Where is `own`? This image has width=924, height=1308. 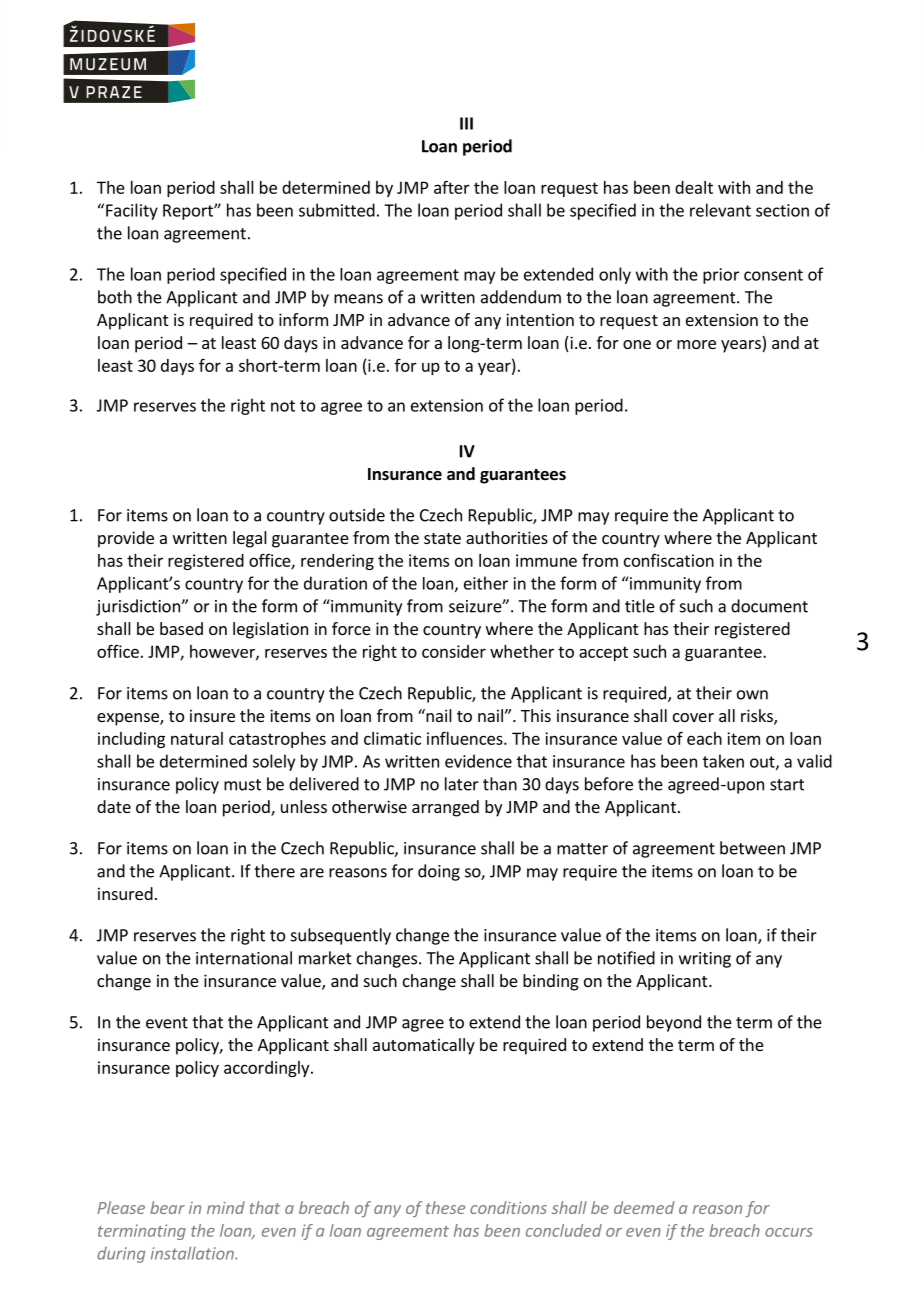
own is located at coordinates (752, 695).
